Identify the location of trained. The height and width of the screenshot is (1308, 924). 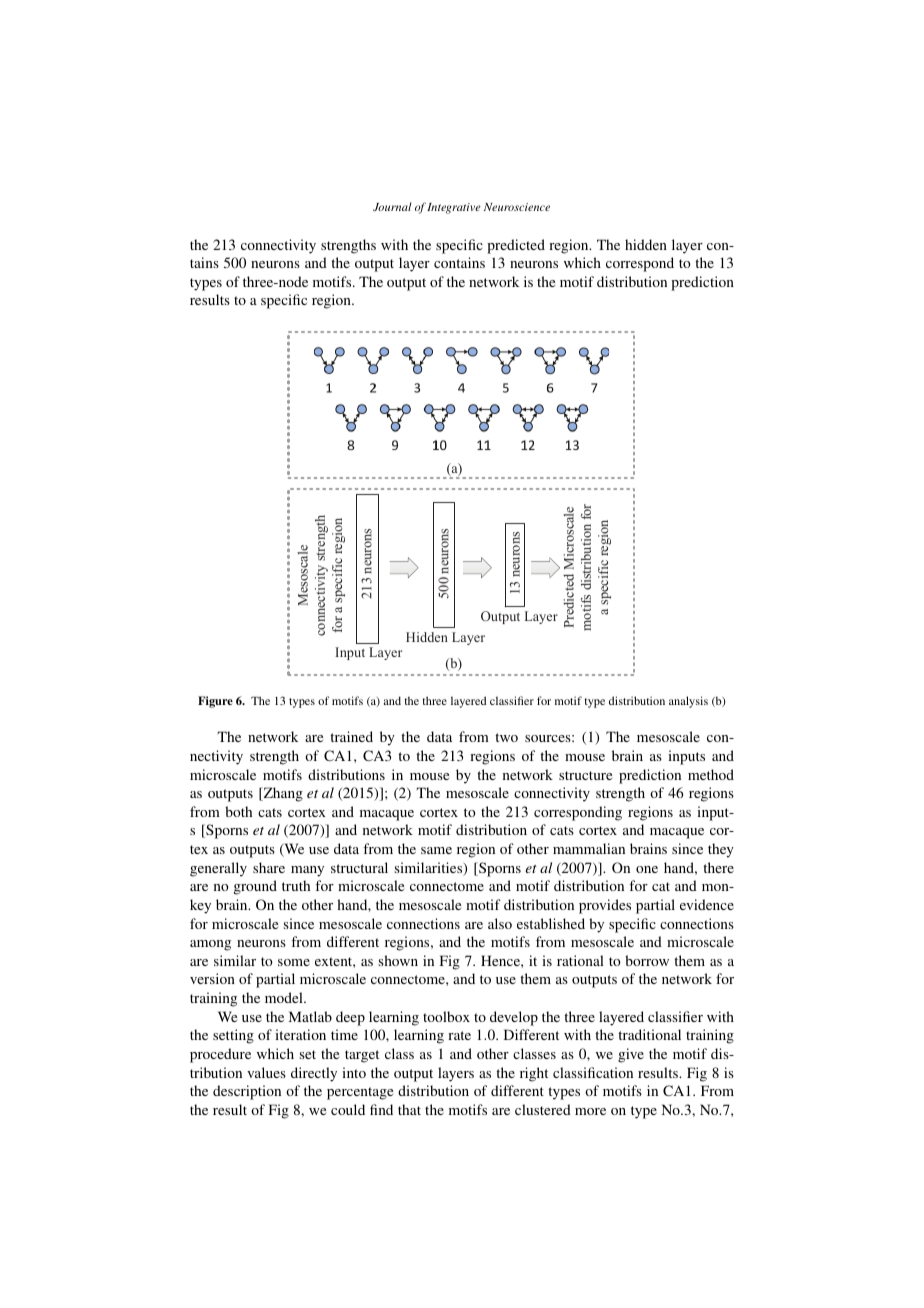
(351, 736).
